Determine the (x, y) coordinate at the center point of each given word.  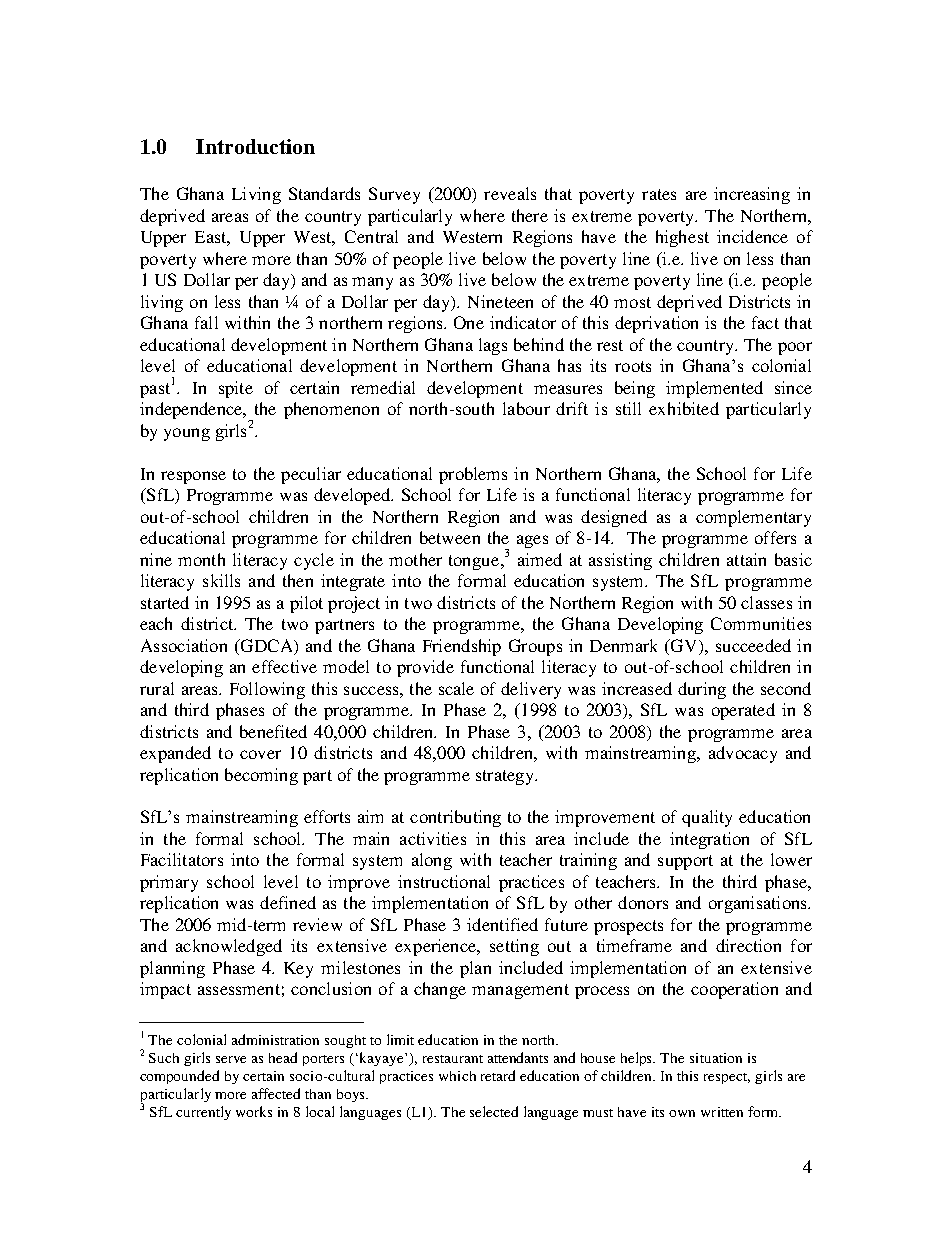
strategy (506, 777)
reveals (510, 193)
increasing (752, 195)
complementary (753, 518)
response (193, 477)
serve (231, 1059)
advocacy (743, 754)
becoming (261, 776)
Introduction (255, 146)
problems (473, 475)
